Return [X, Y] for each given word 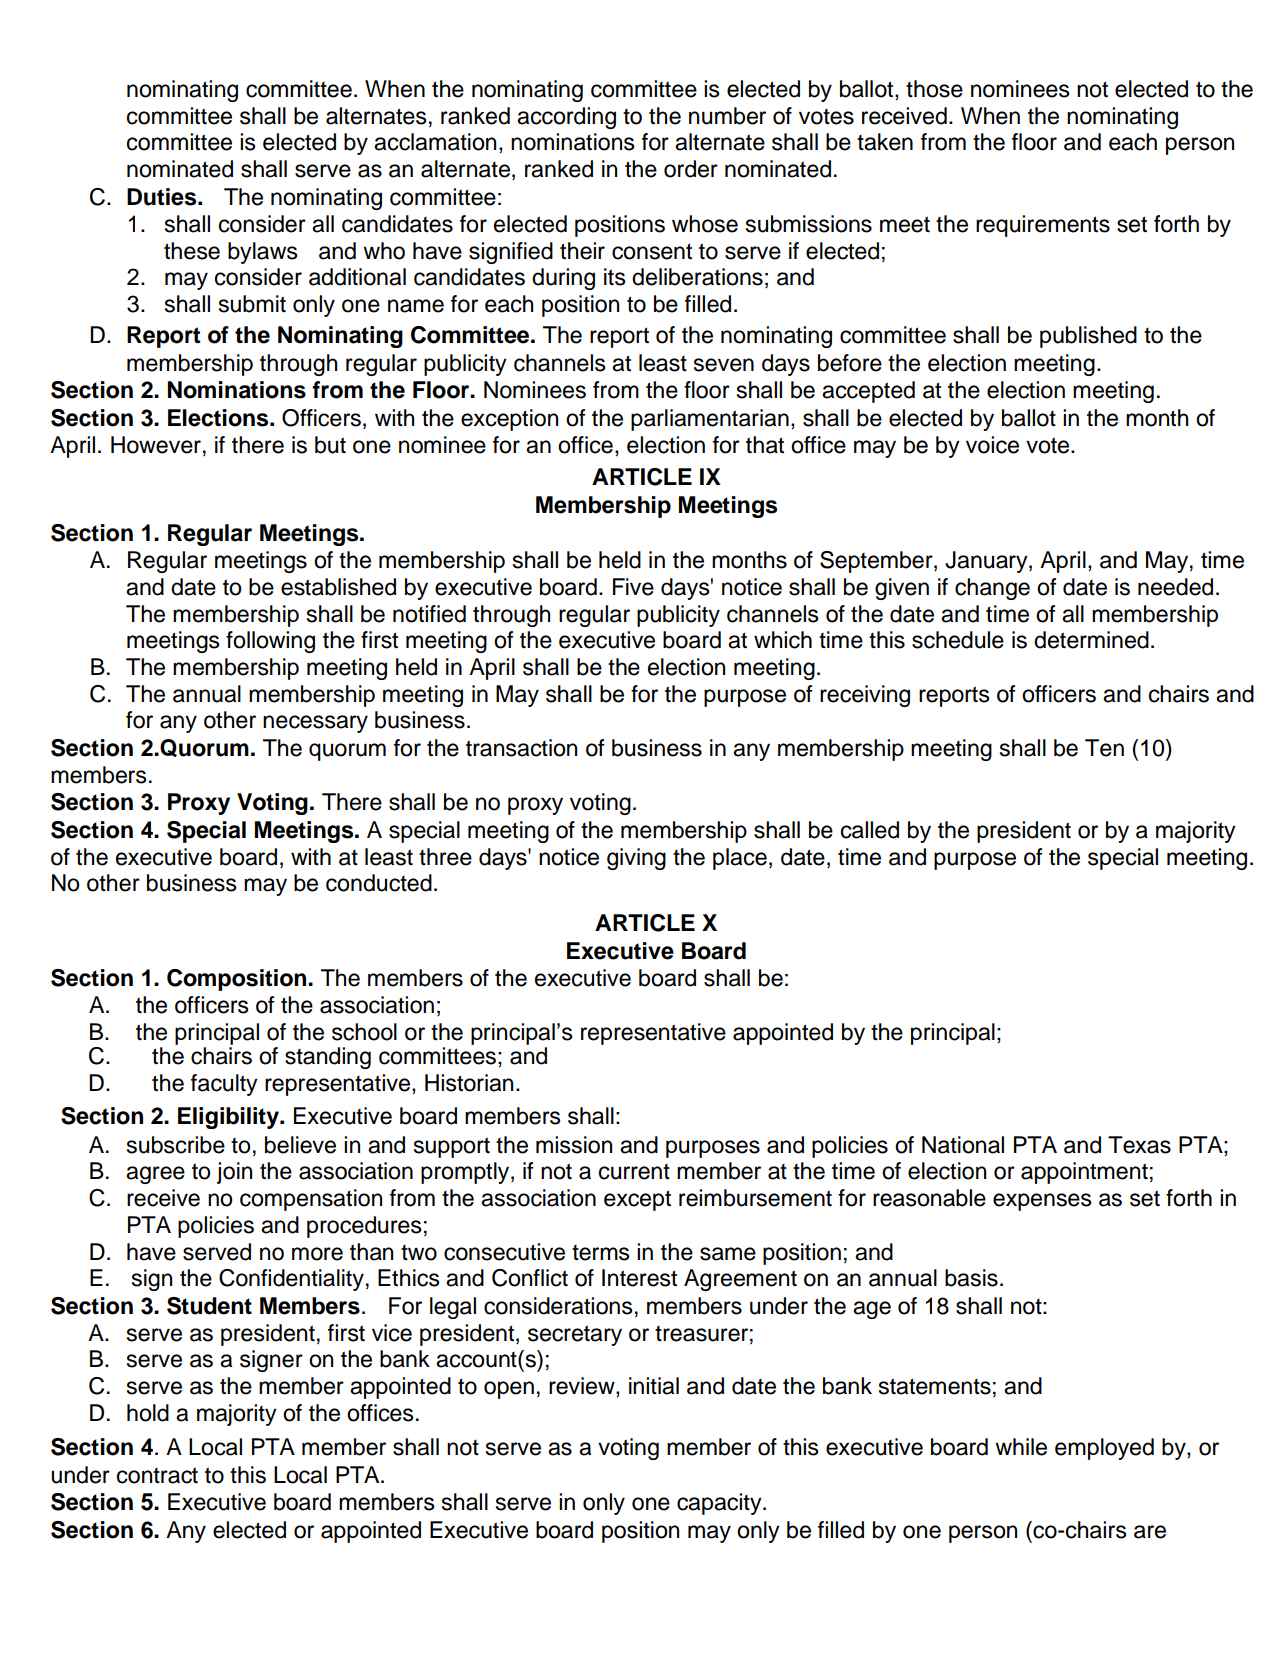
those [934, 89]
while [1021, 1447]
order [691, 169]
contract [157, 1475]
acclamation [435, 142]
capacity [720, 1504]
